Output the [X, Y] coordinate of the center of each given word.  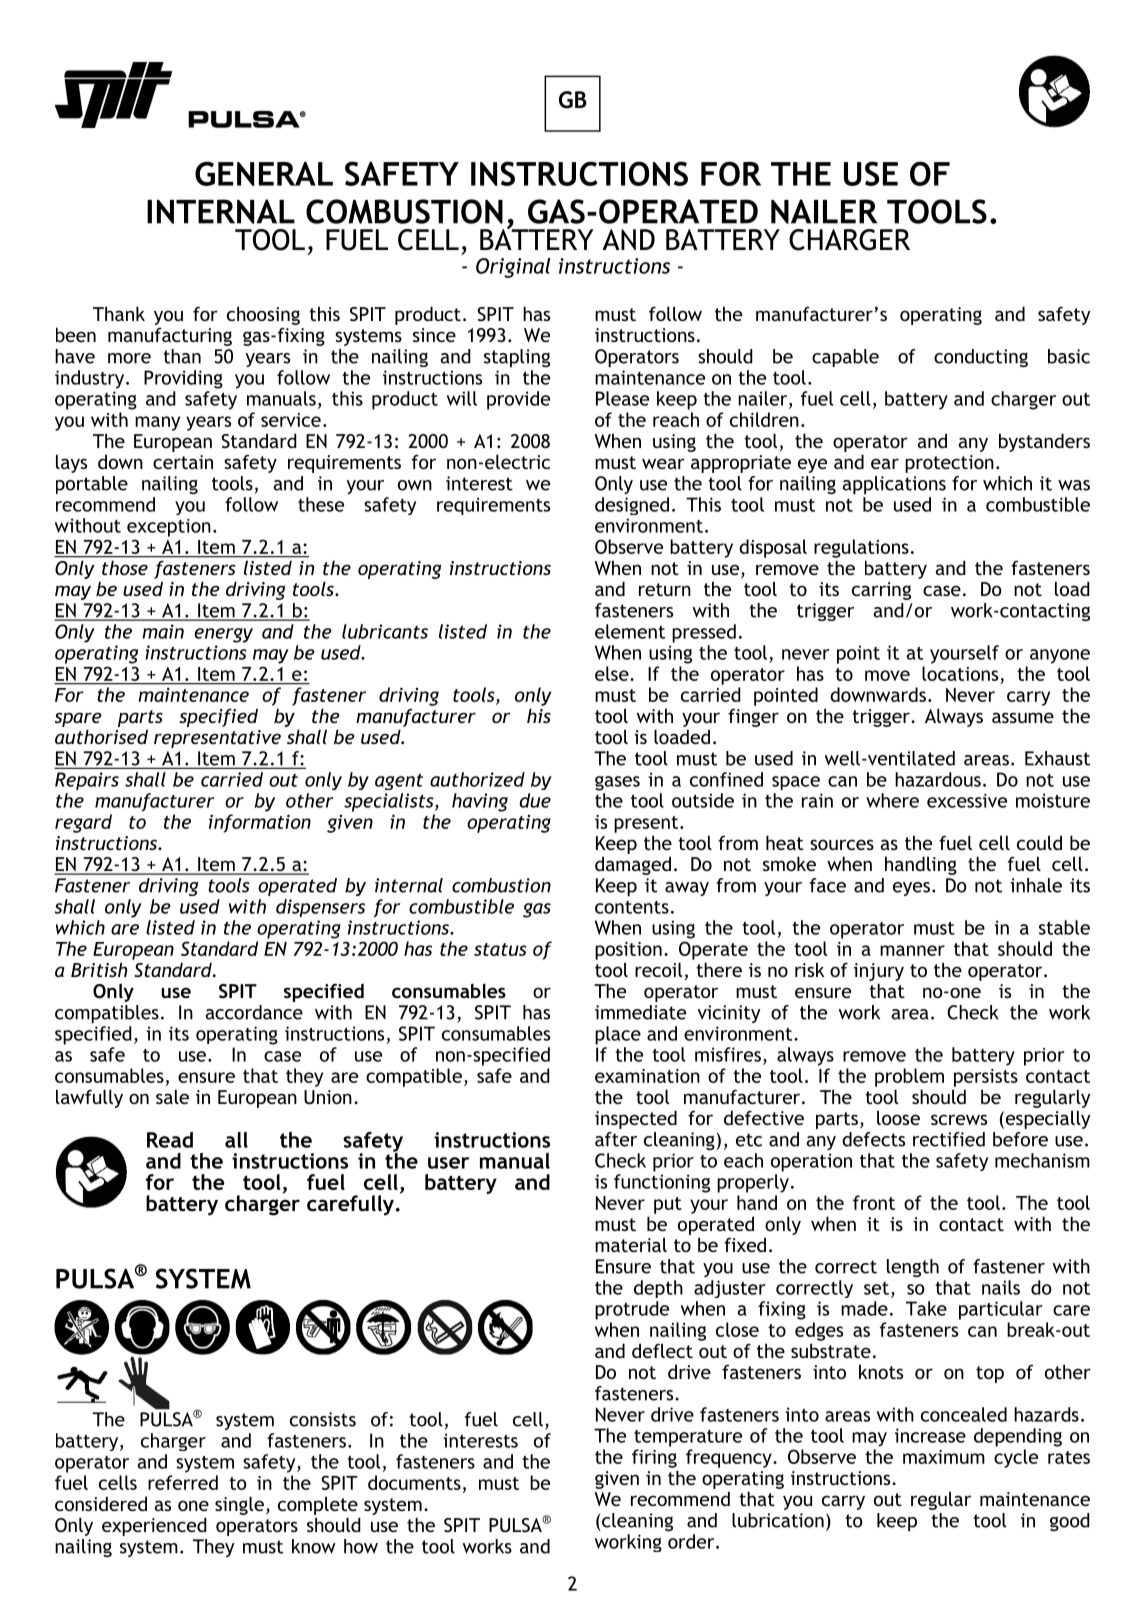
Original [513, 268]
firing [654, 1458]
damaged [633, 865]
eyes [911, 889]
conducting [981, 358]
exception [169, 528]
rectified [949, 1139]
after [616, 1139]
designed [632, 506]
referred [183, 1482]
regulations [861, 548]
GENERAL [264, 173]
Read [170, 1140]
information [260, 823]
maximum [944, 1457]
